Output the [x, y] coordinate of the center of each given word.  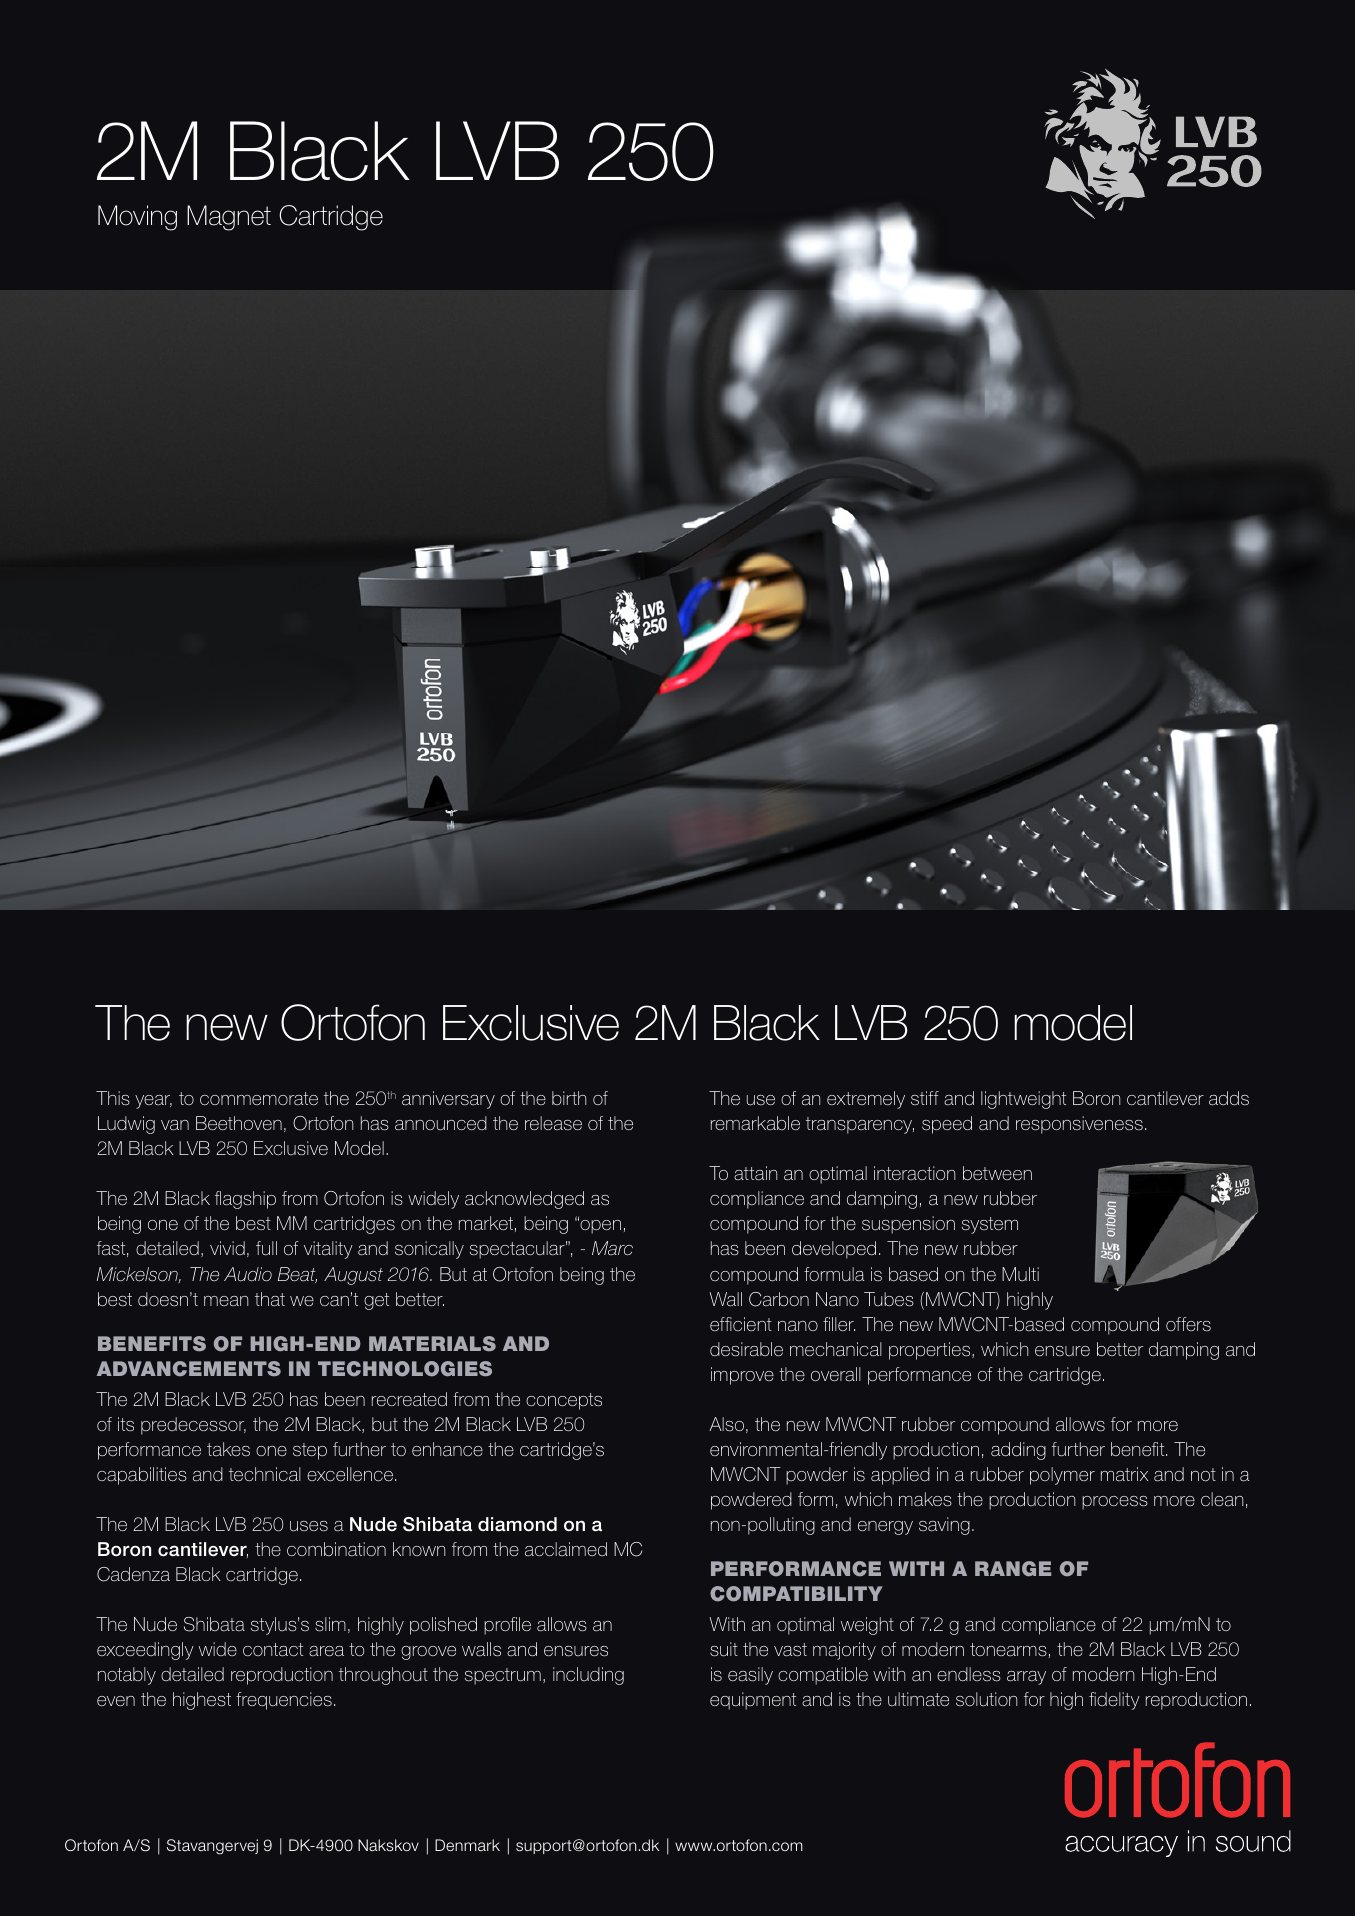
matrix [1124, 1474]
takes [228, 1449]
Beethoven [239, 1123]
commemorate [259, 1098]
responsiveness [1079, 1125]
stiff [925, 1098]
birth [569, 1098]
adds [1229, 1098]
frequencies [284, 1701]
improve [742, 1376]
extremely [866, 1100]
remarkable [755, 1123]
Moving [137, 218]
